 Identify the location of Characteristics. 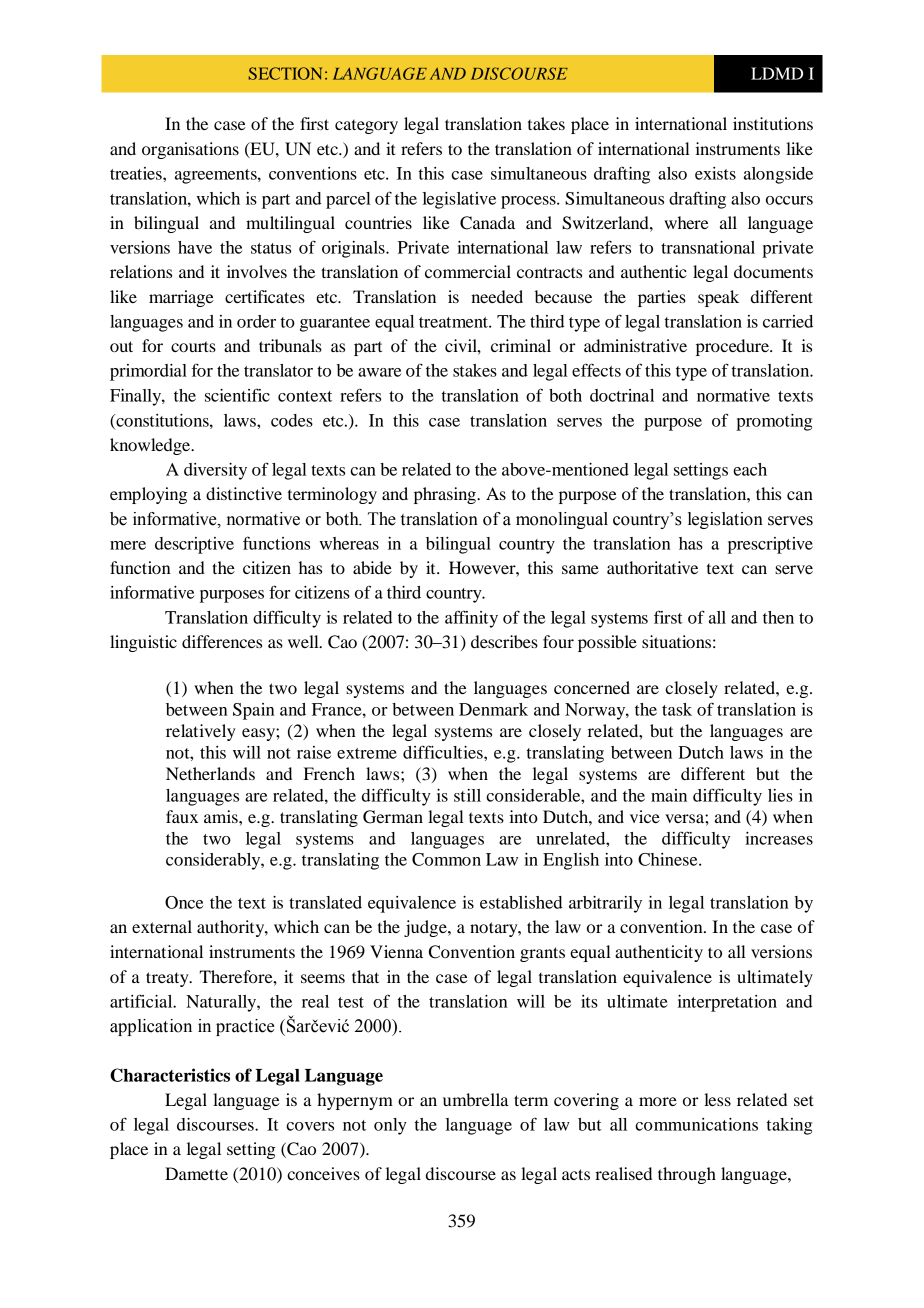
(170, 1075).
